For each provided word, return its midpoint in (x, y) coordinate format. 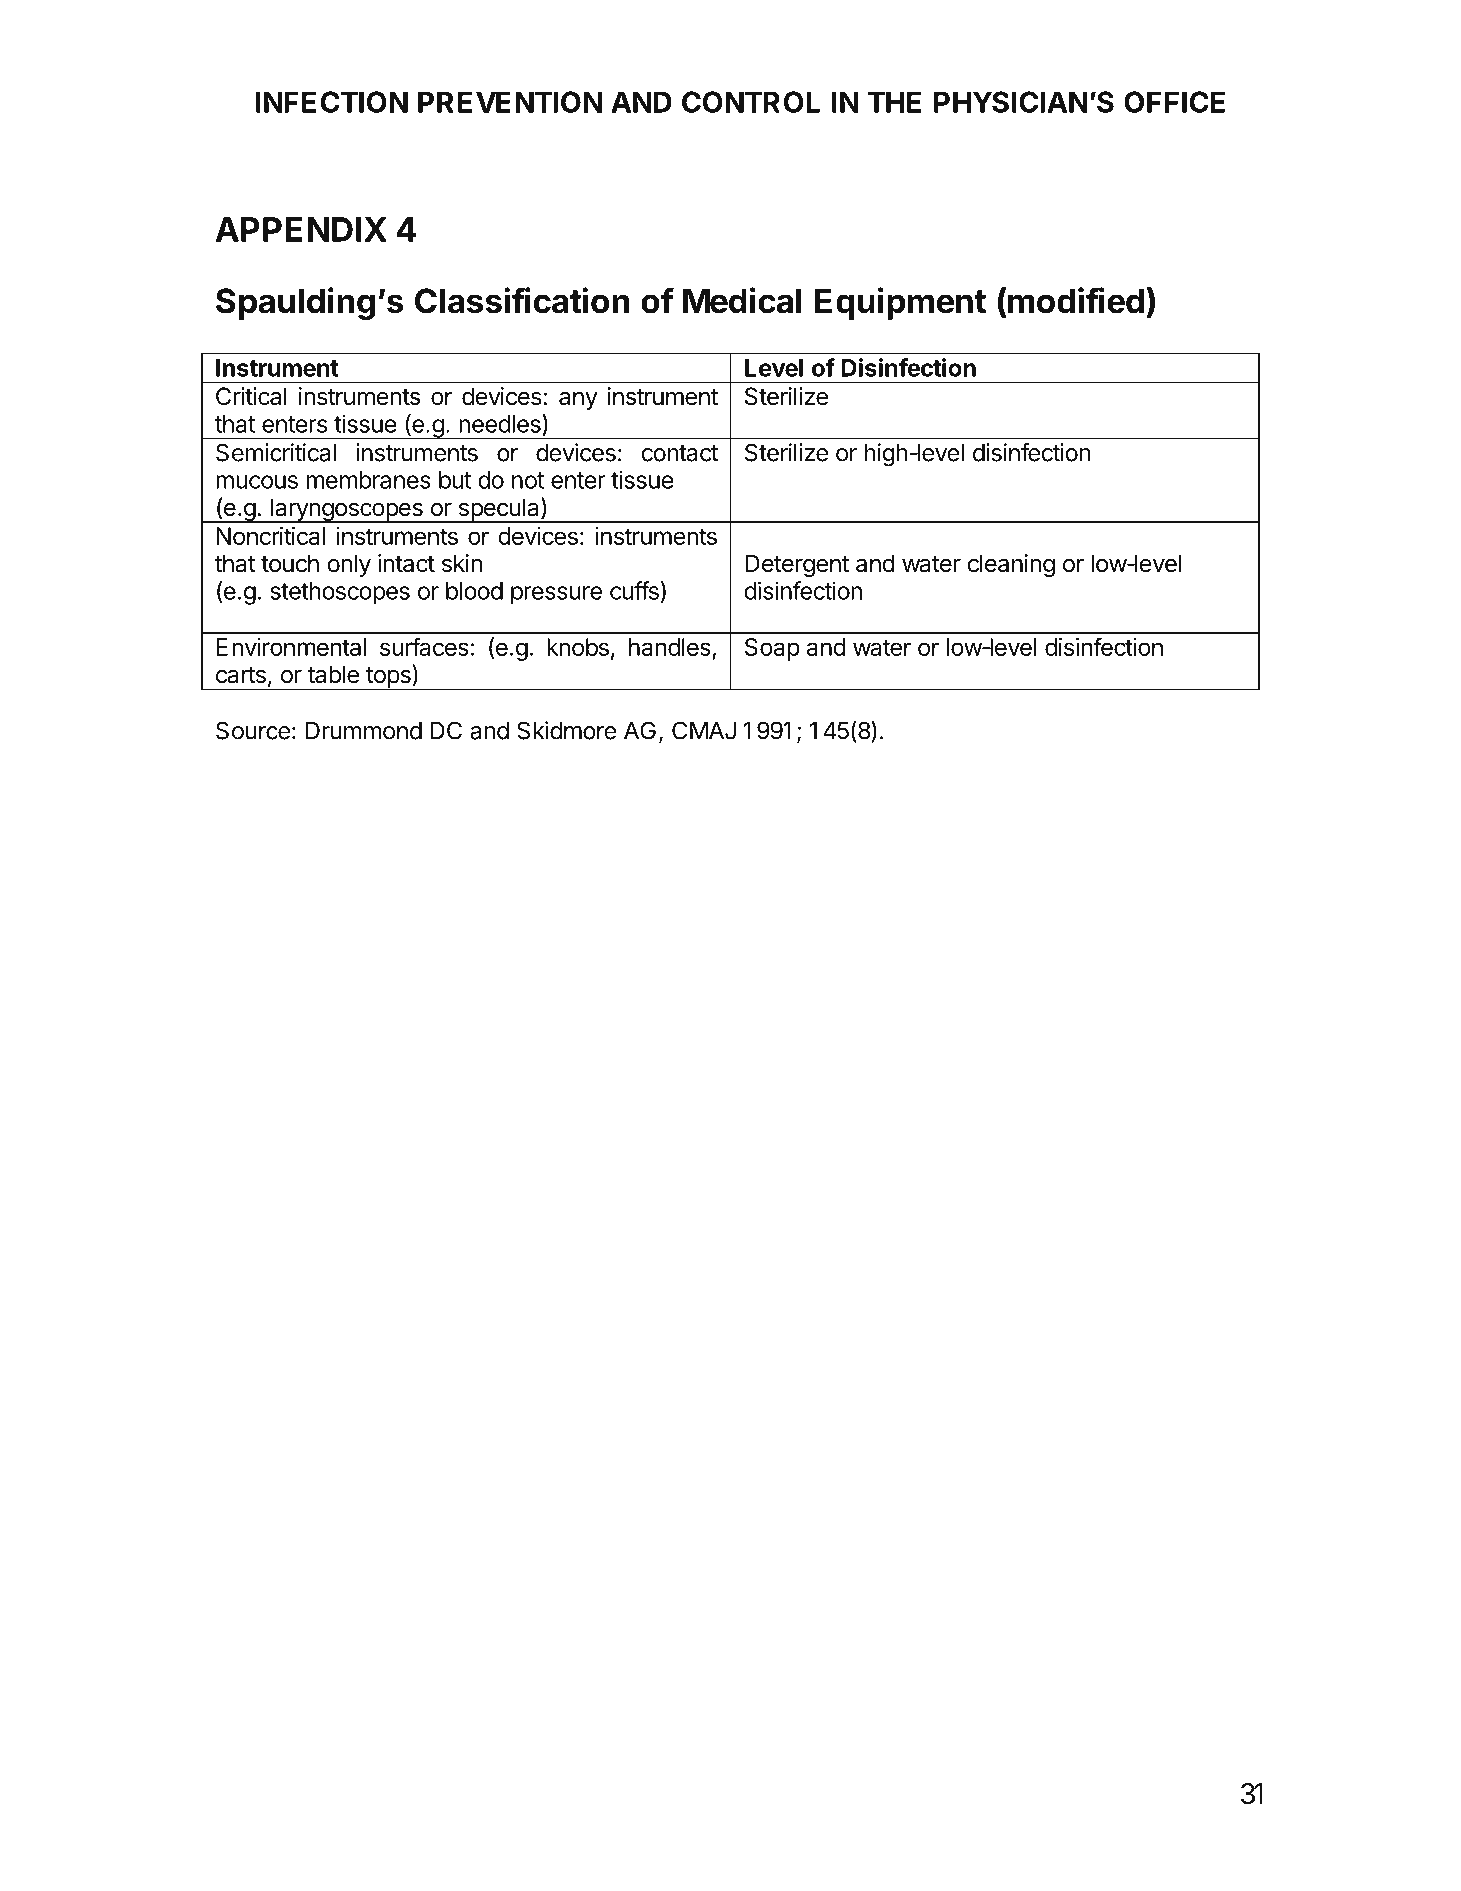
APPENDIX (301, 229)
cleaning (1011, 565)
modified (1075, 300)
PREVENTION (510, 102)
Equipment (900, 303)
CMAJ (704, 730)
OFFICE (1174, 102)
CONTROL (751, 102)
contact (679, 453)
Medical (742, 300)
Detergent (797, 565)
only (349, 565)
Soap (772, 649)
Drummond (364, 731)
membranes (369, 480)
